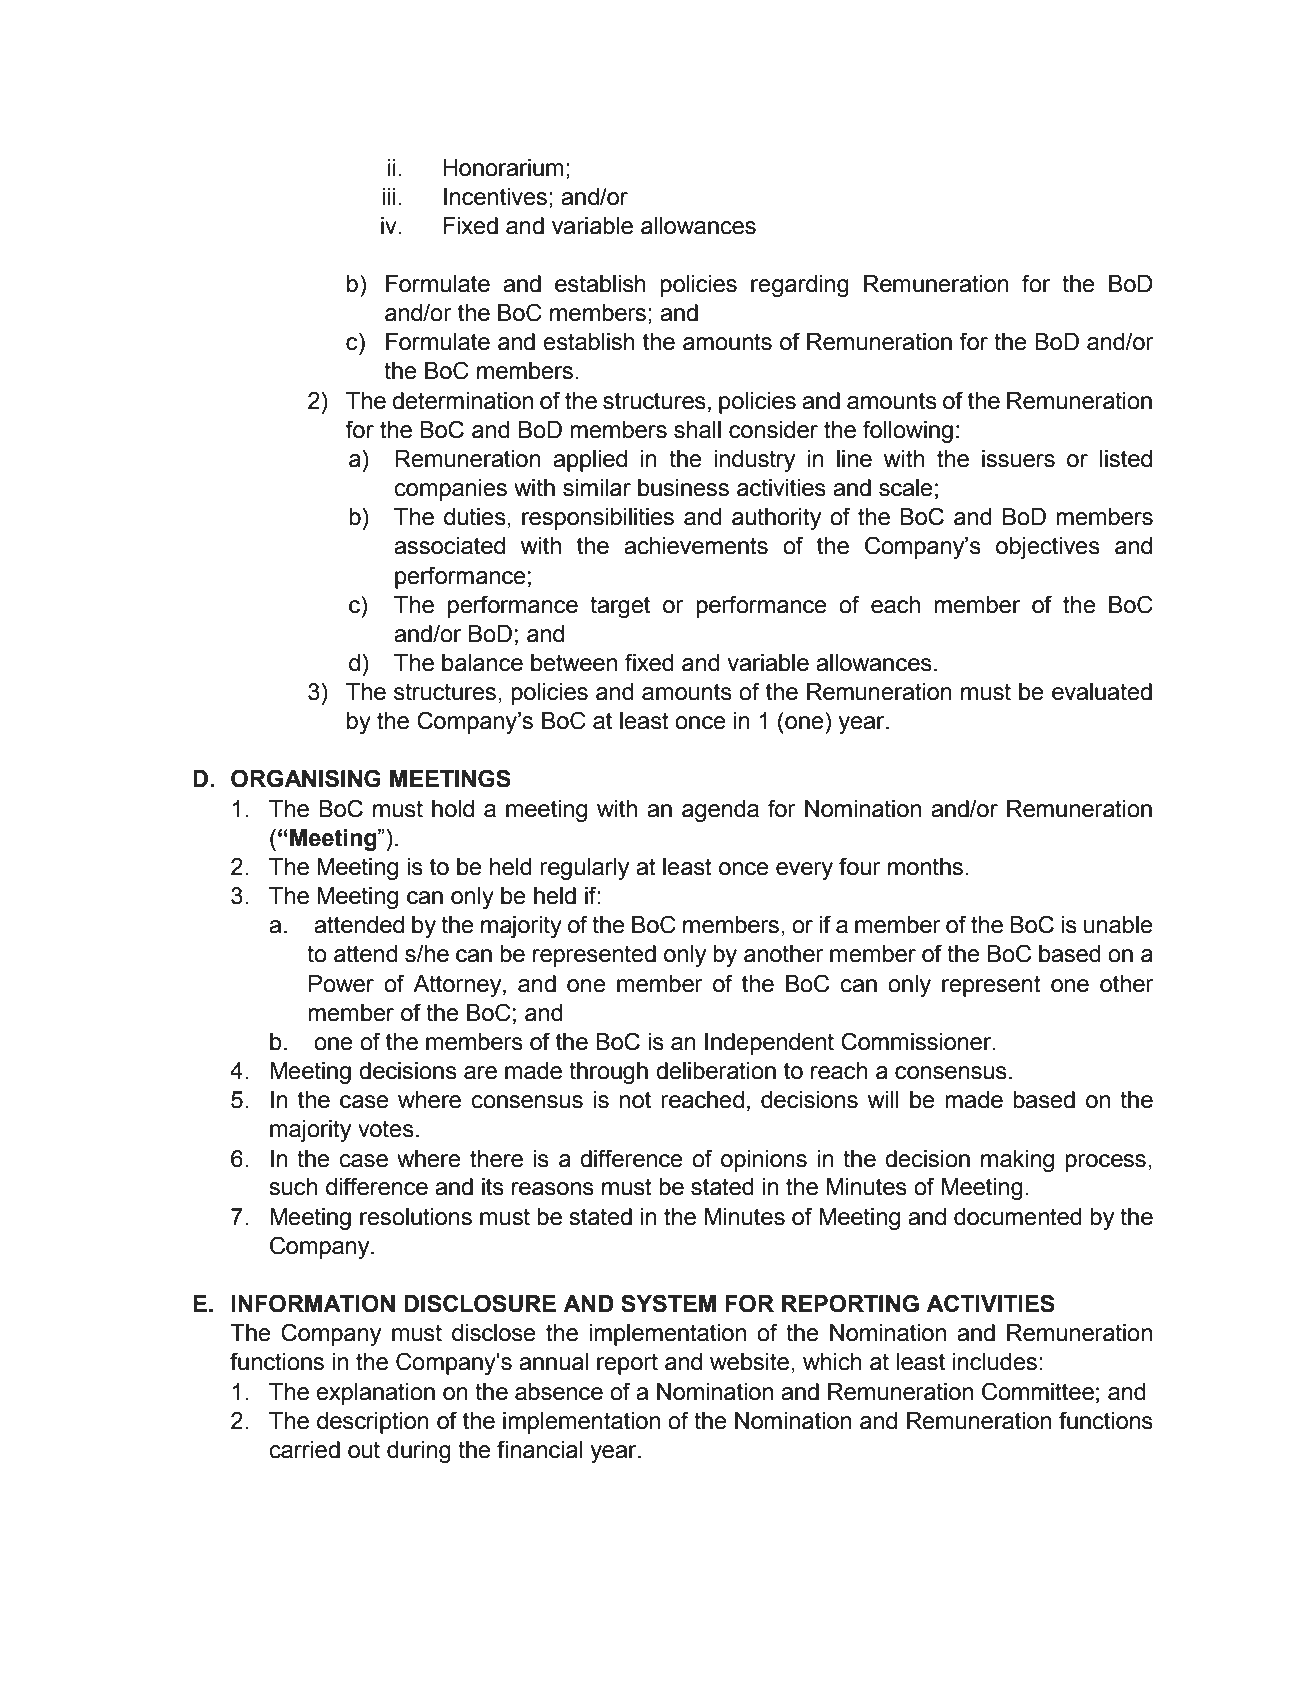 This image has height=1691, width=1307. I want to click on agenda, so click(720, 811).
